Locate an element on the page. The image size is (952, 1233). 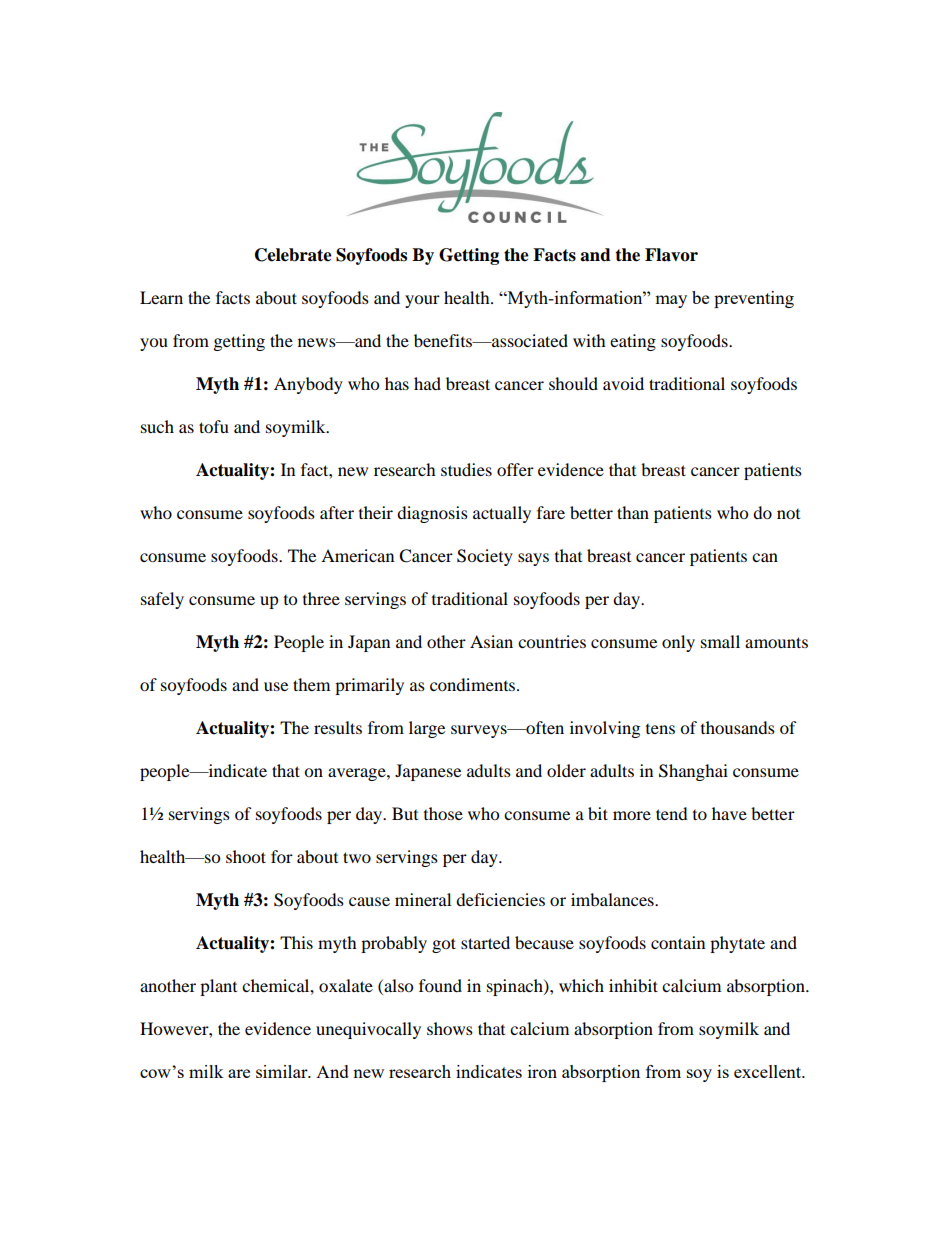
Society is located at coordinates (485, 557).
